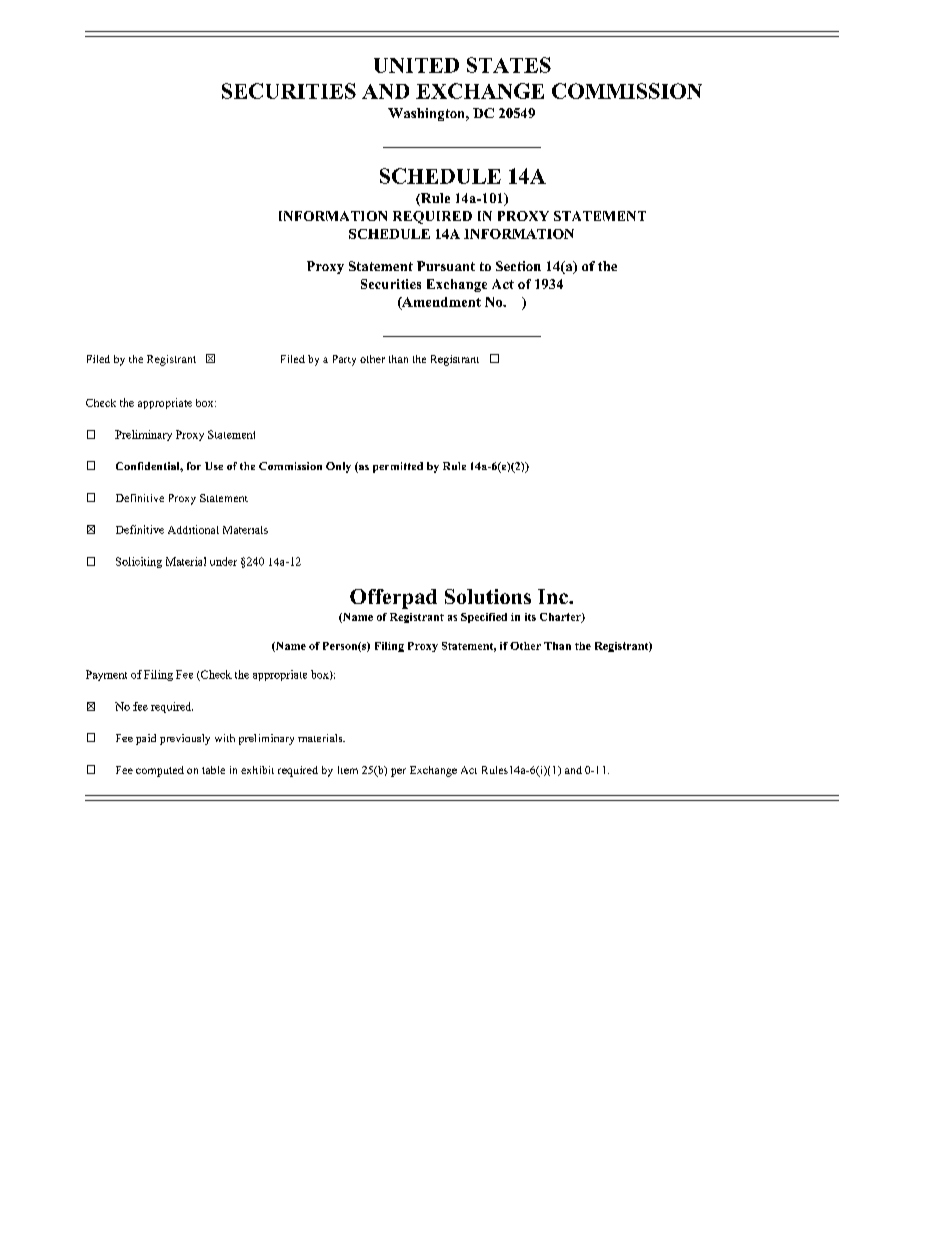 The image size is (952, 1233). Describe the element at coordinates (146, 739) in the document. I see `paid` at that location.
